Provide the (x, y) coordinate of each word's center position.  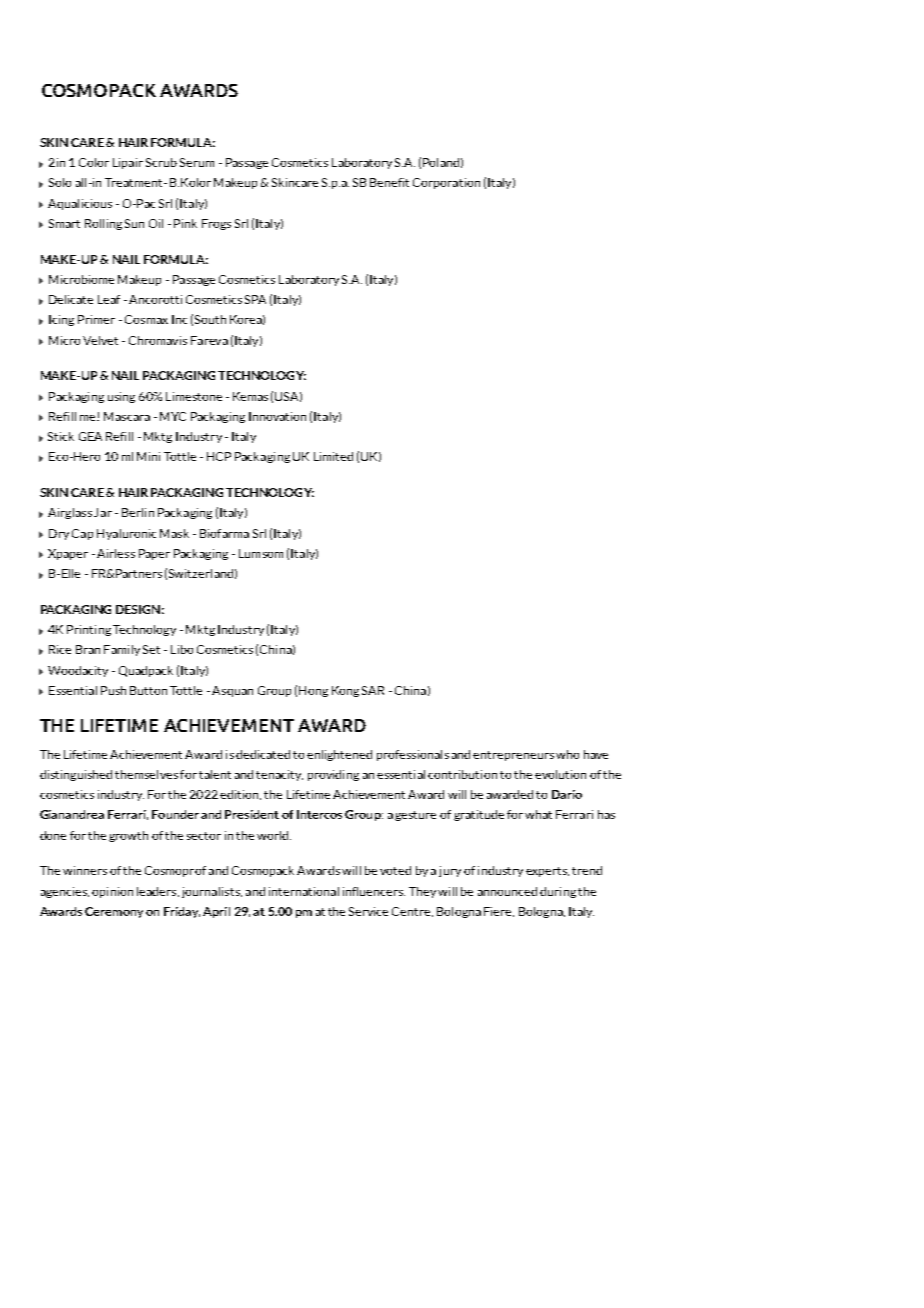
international (304, 891)
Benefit (389, 182)
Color (94, 162)
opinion (112, 892)
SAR (373, 690)
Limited (333, 456)
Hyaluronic (126, 534)
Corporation (446, 183)
